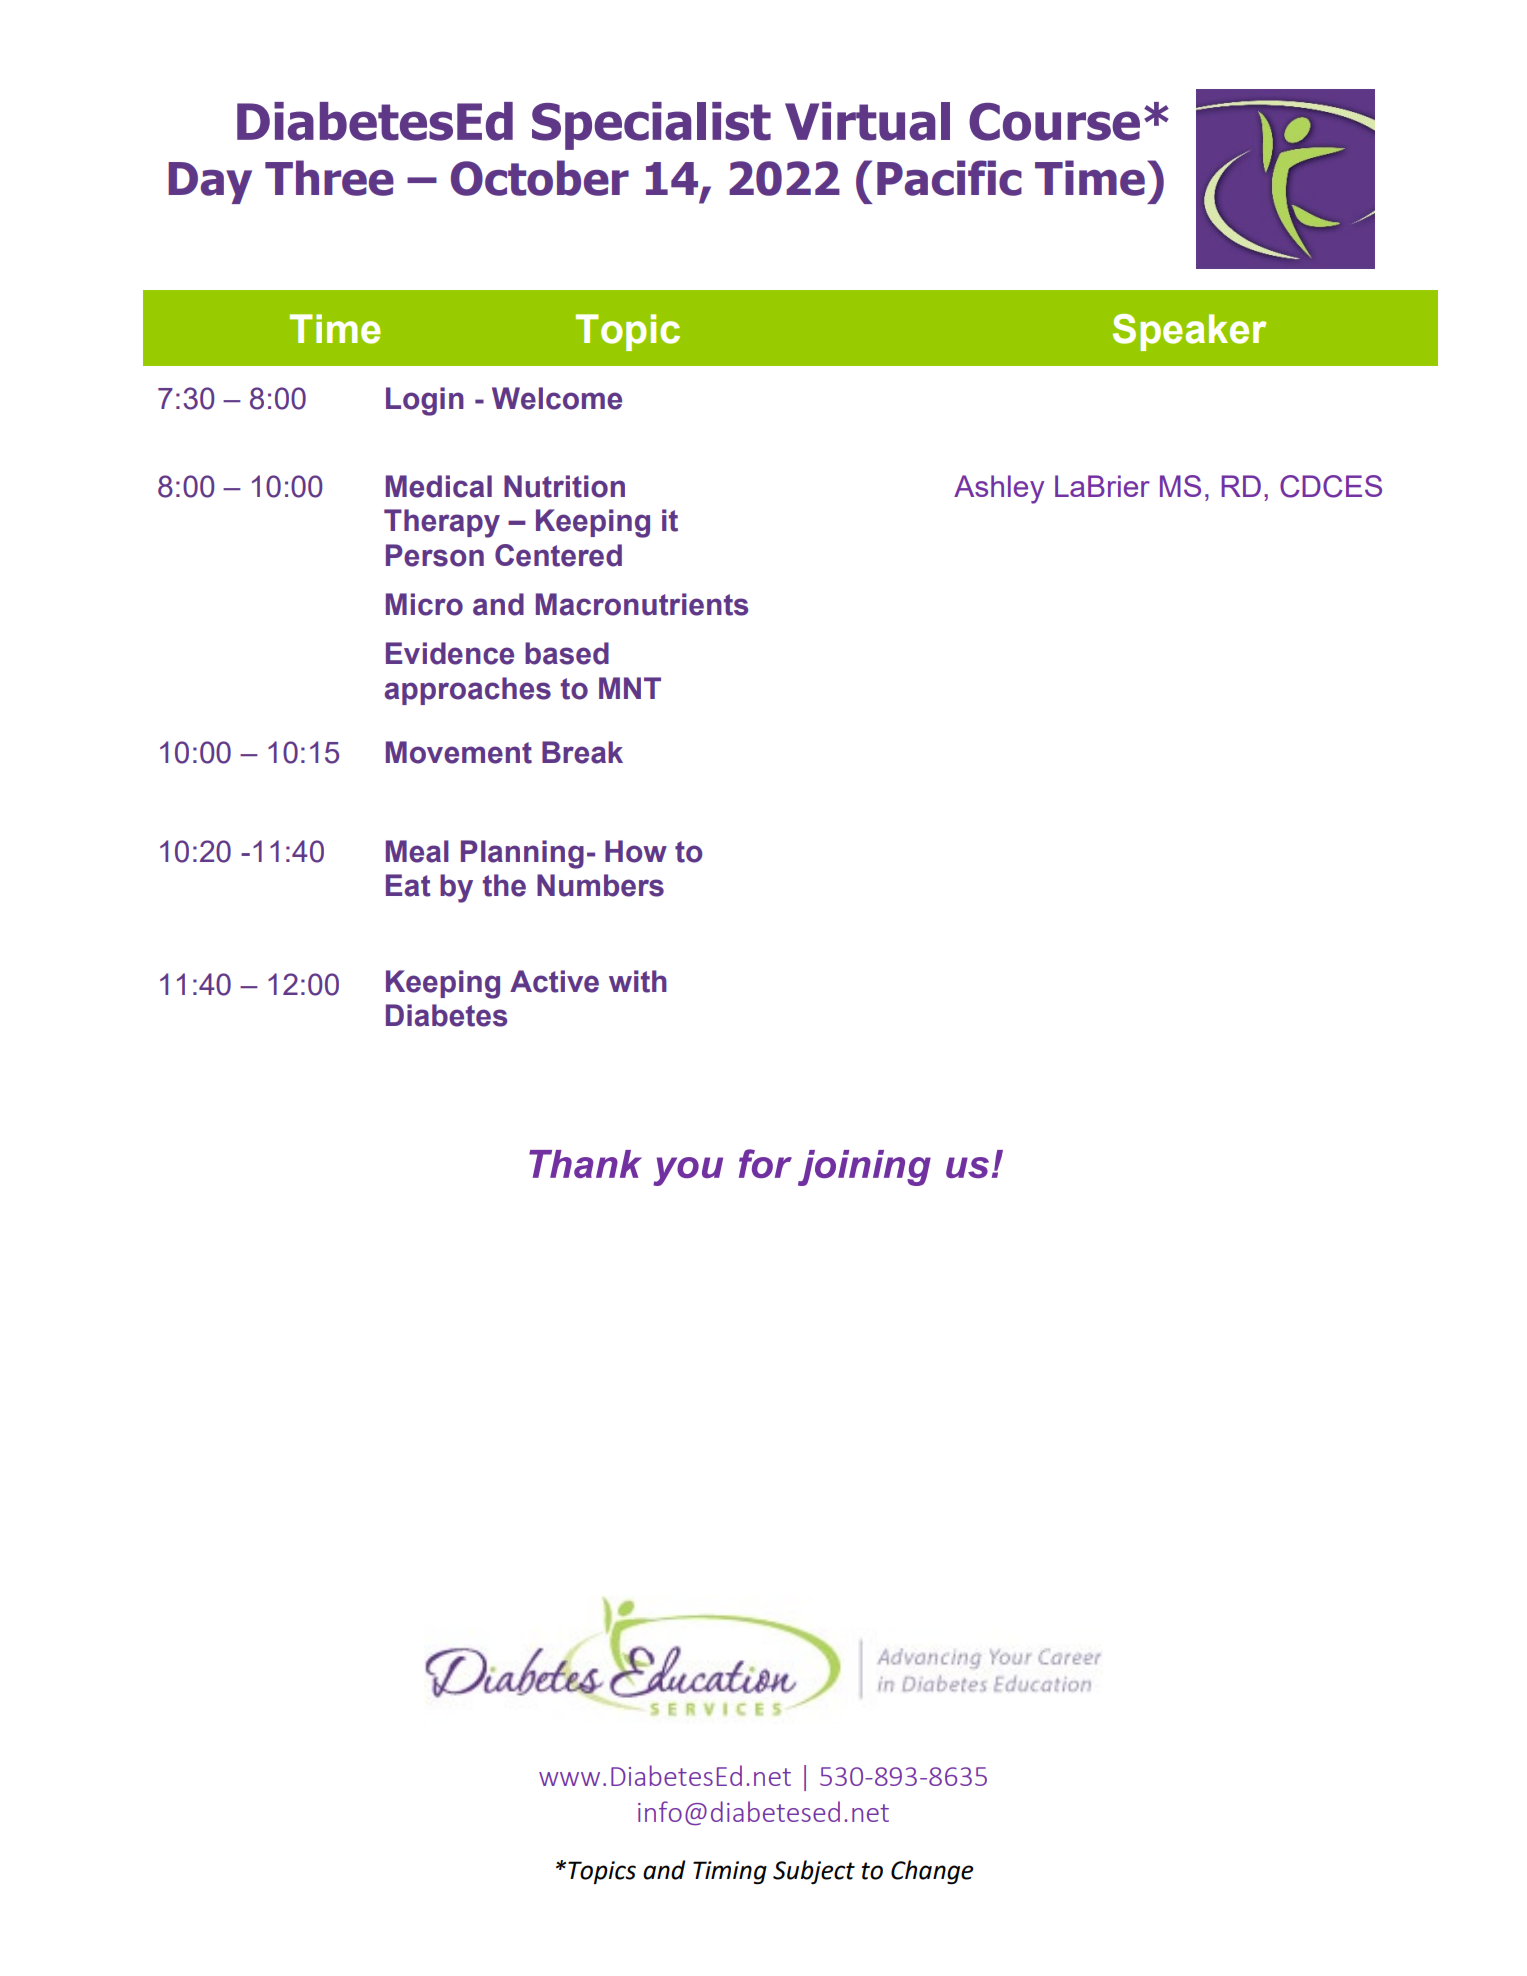 This screenshot has height=1976, width=1527. I want to click on Subject, so click(814, 1872).
